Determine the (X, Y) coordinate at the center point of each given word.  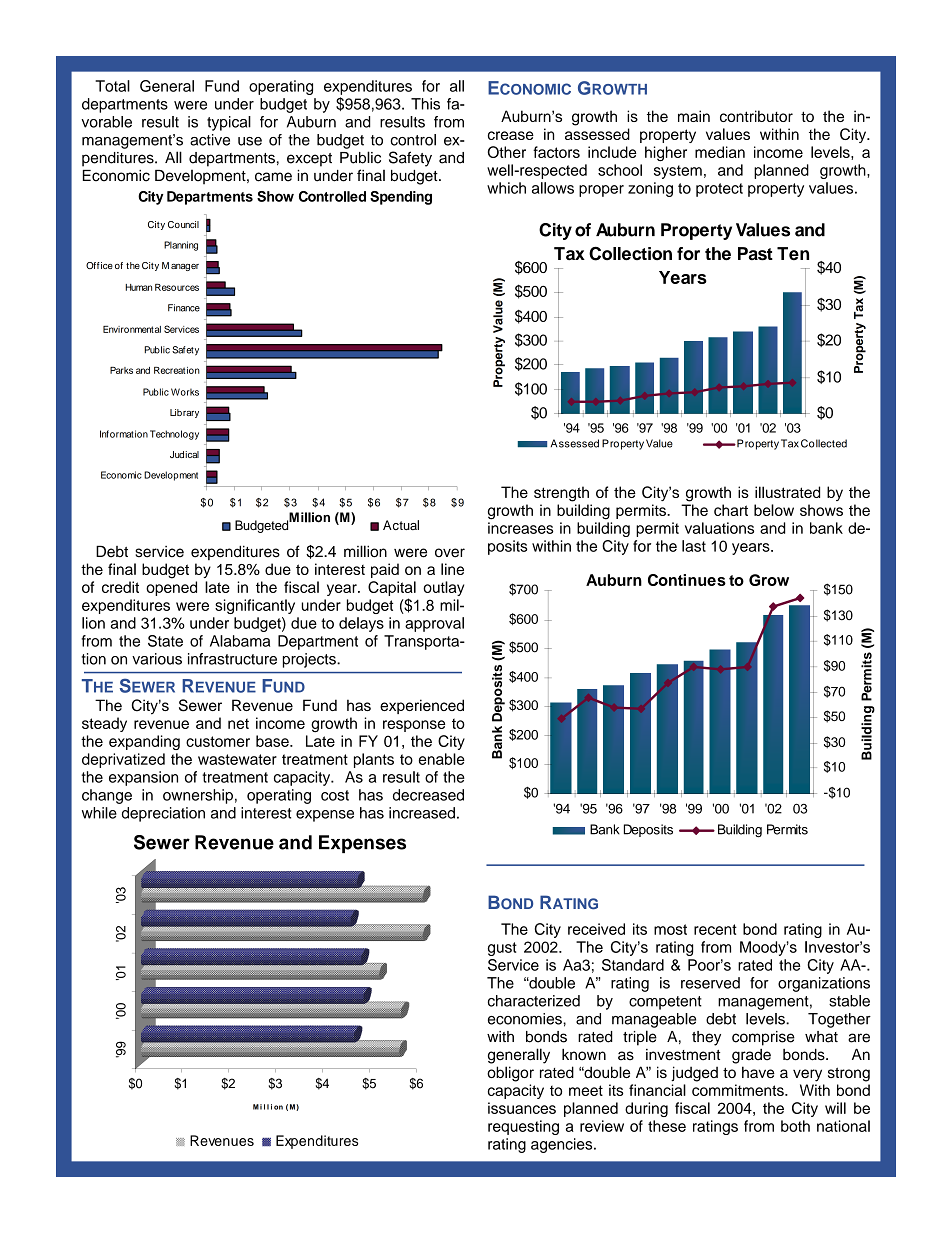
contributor (756, 116)
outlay (443, 588)
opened (171, 588)
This (425, 104)
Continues (687, 580)
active (210, 140)
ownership (198, 796)
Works (185, 392)
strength (561, 494)
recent (715, 929)
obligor (510, 1074)
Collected (824, 443)
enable (442, 759)
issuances (522, 1108)
